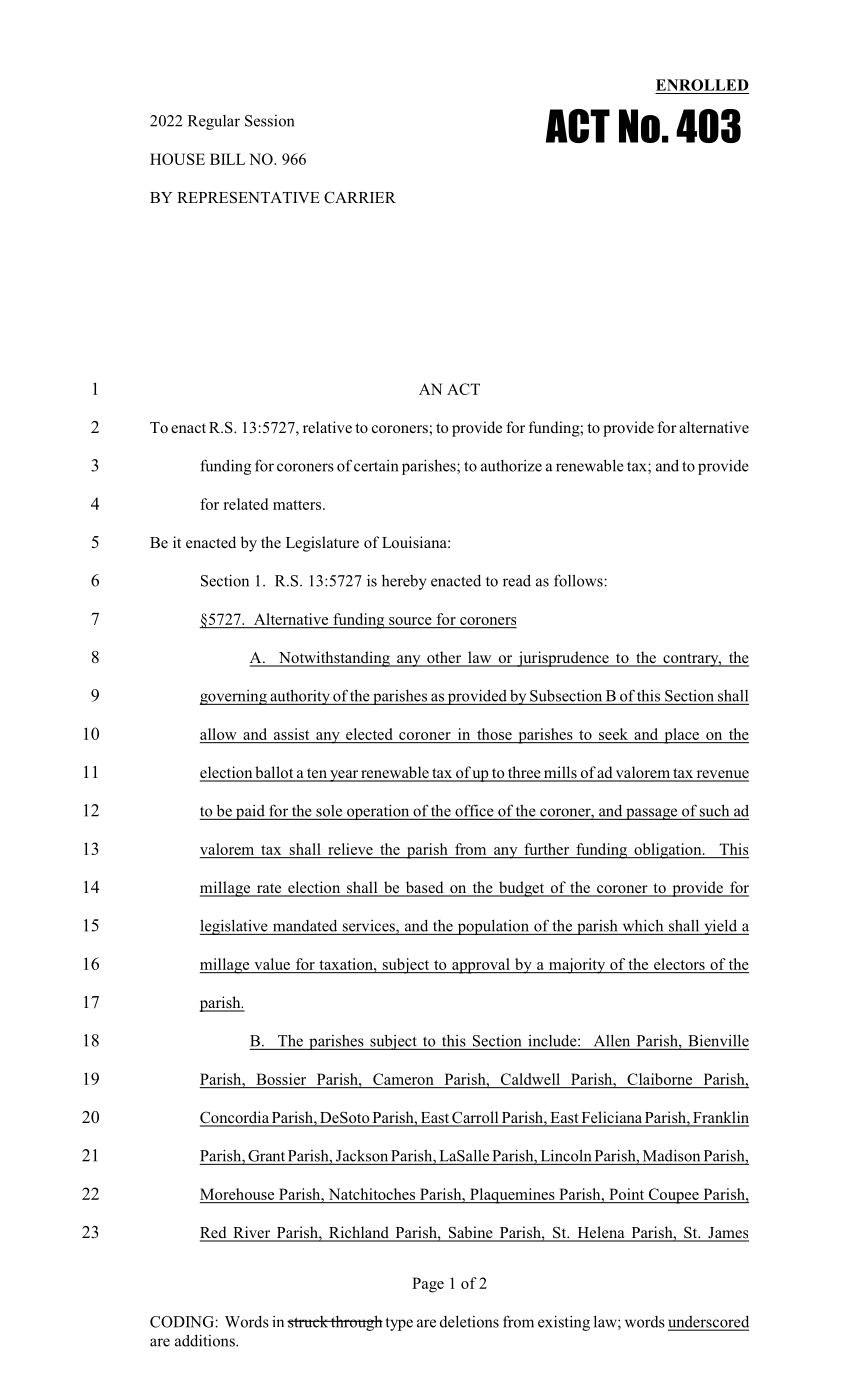 The image size is (849, 1400). What do you see at coordinates (234, 927) in the image?
I see `legislative` at bounding box center [234, 927].
